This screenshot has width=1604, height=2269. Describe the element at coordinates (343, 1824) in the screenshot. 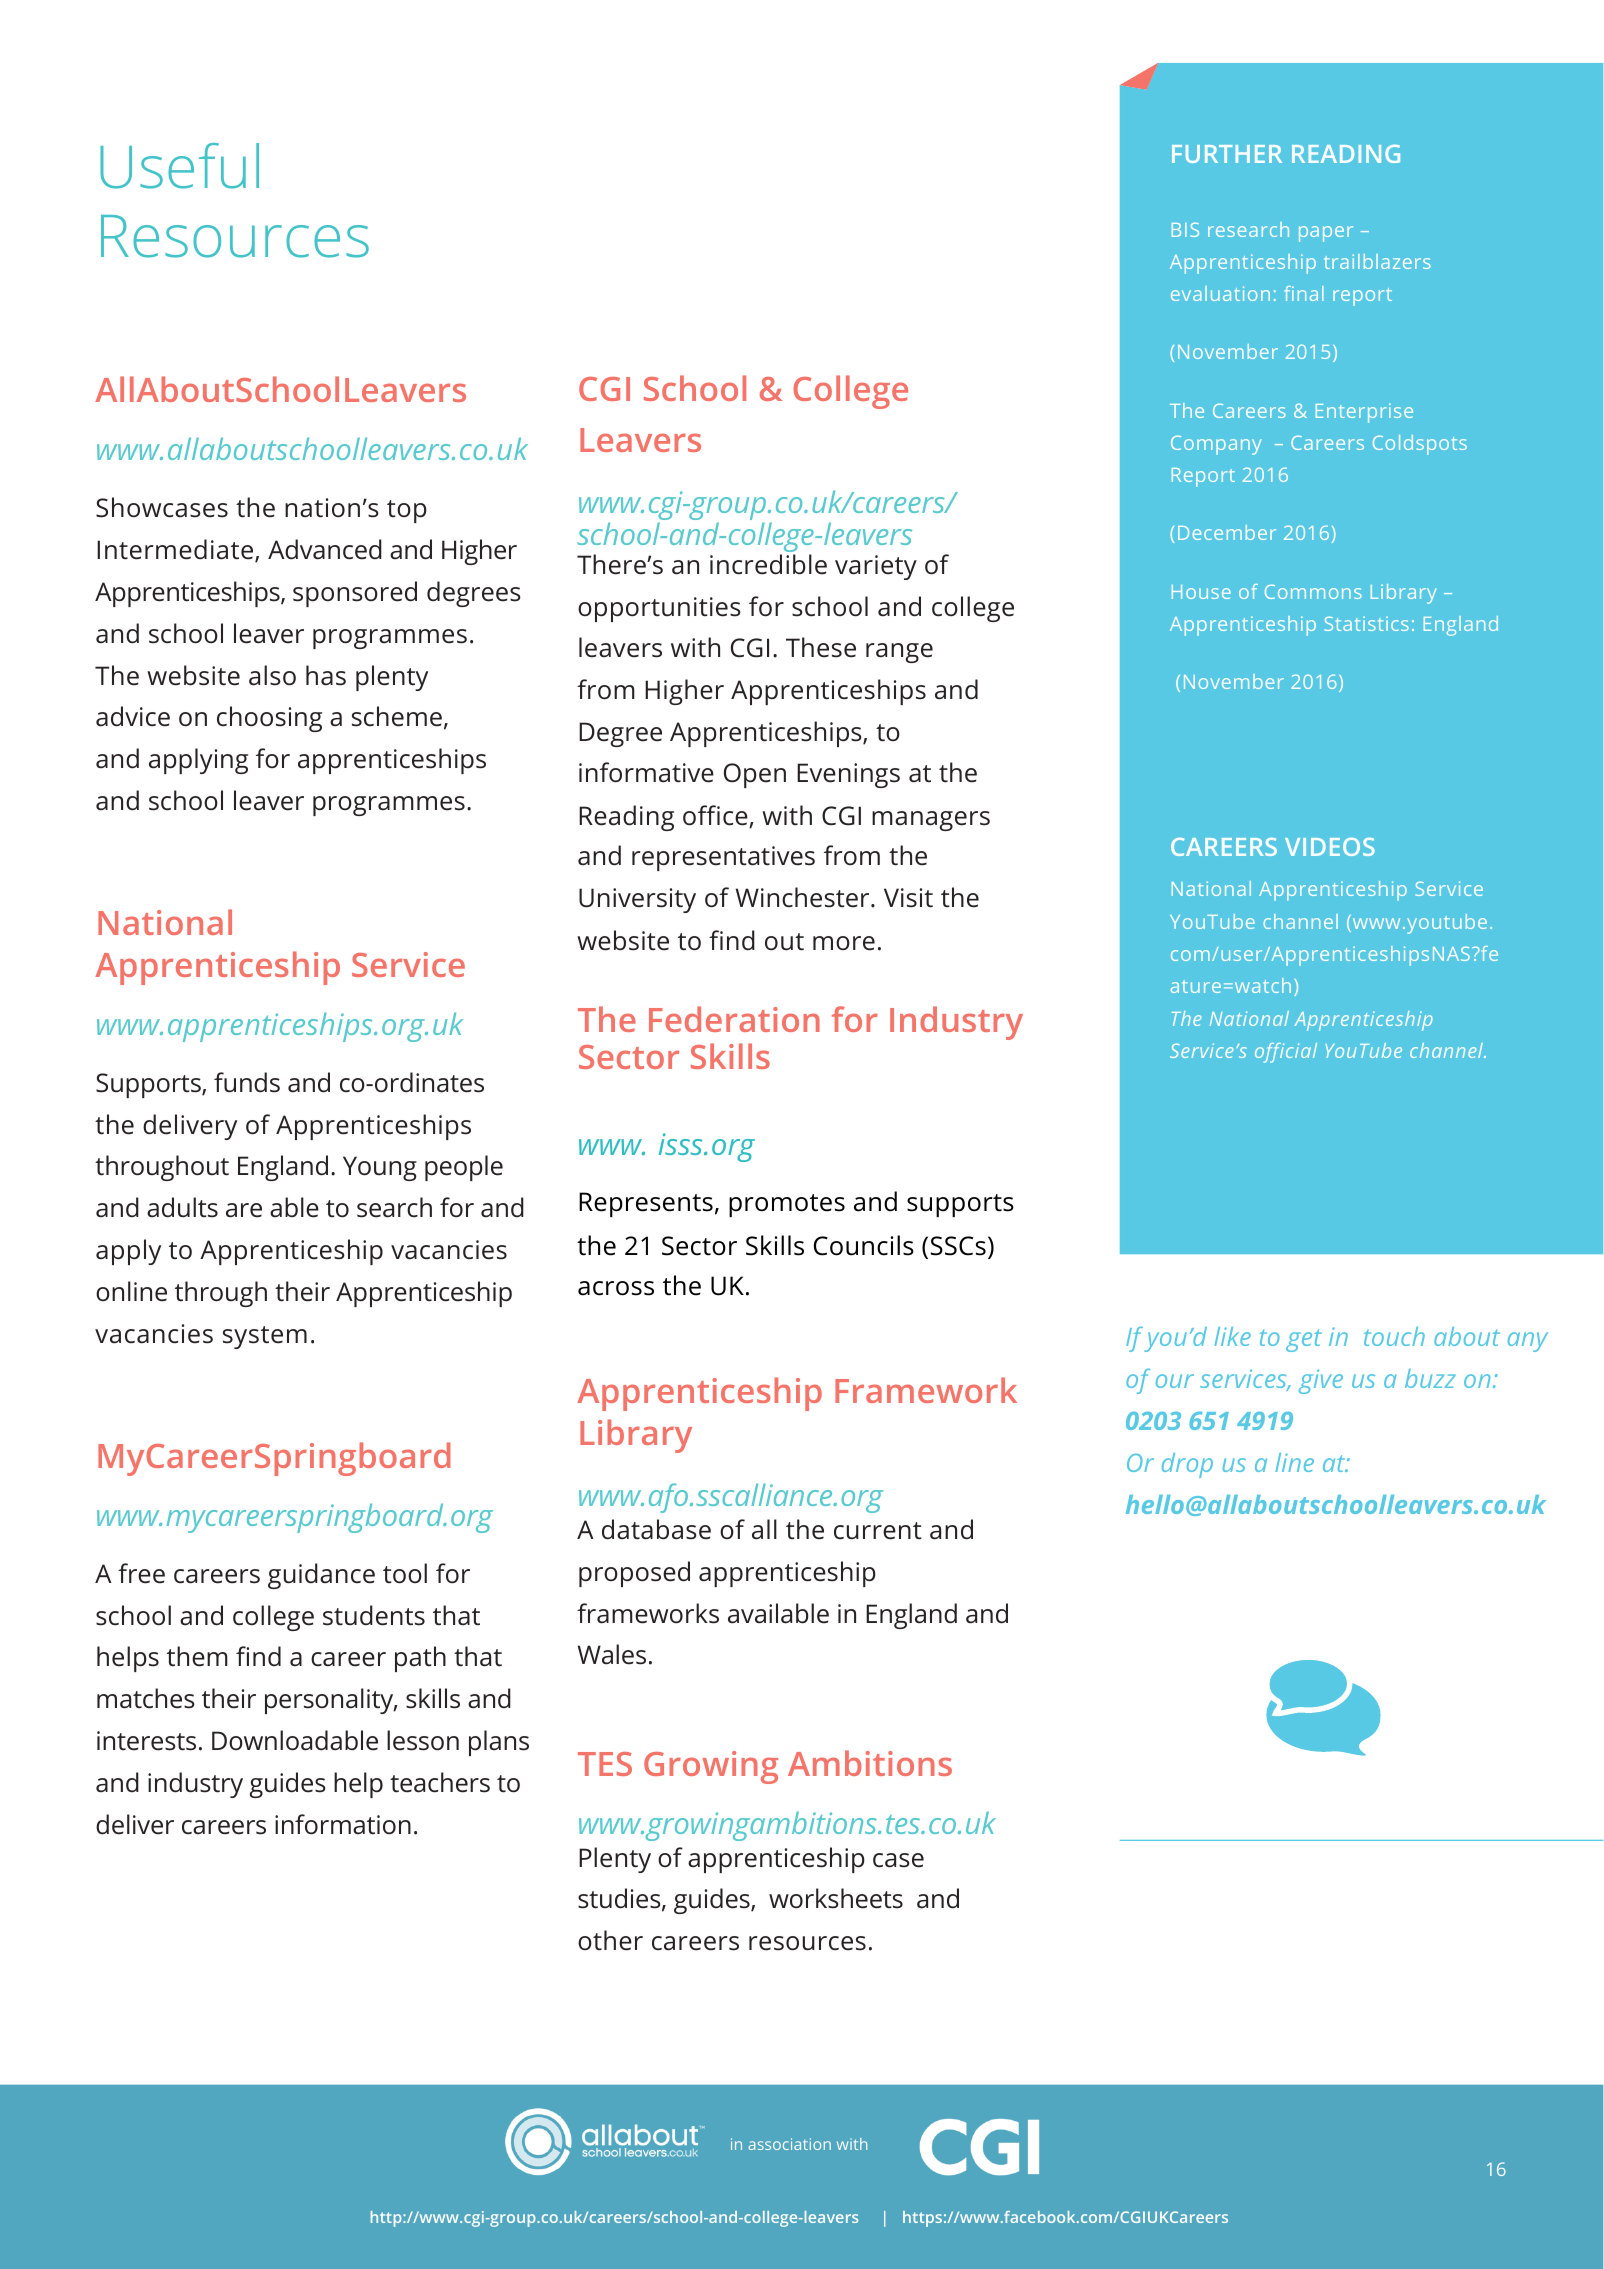

I see `information` at that location.
